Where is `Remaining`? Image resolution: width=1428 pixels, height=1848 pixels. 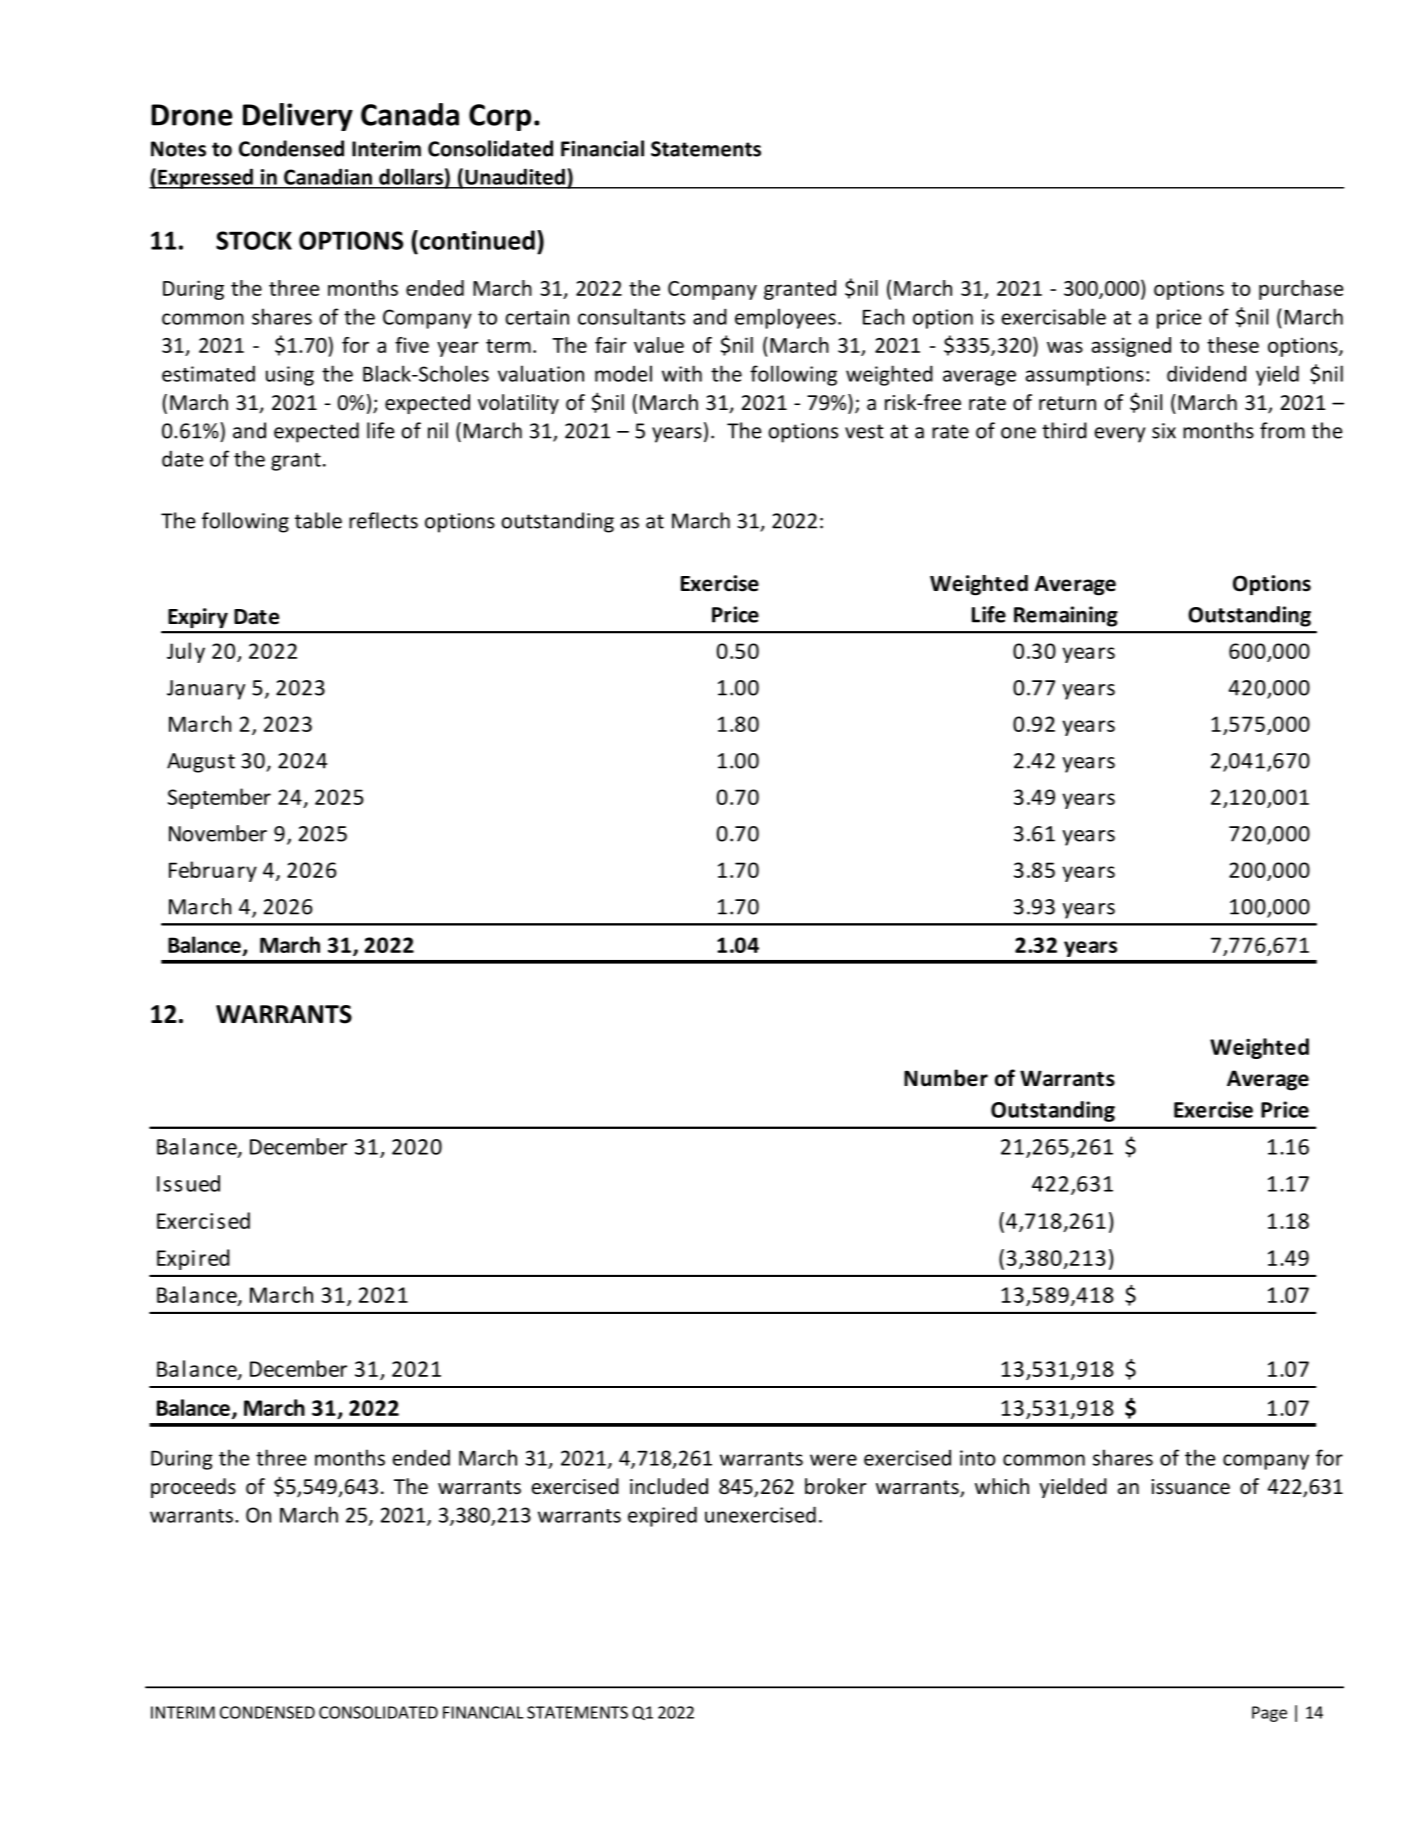
Remaining is located at coordinates (1066, 616).
